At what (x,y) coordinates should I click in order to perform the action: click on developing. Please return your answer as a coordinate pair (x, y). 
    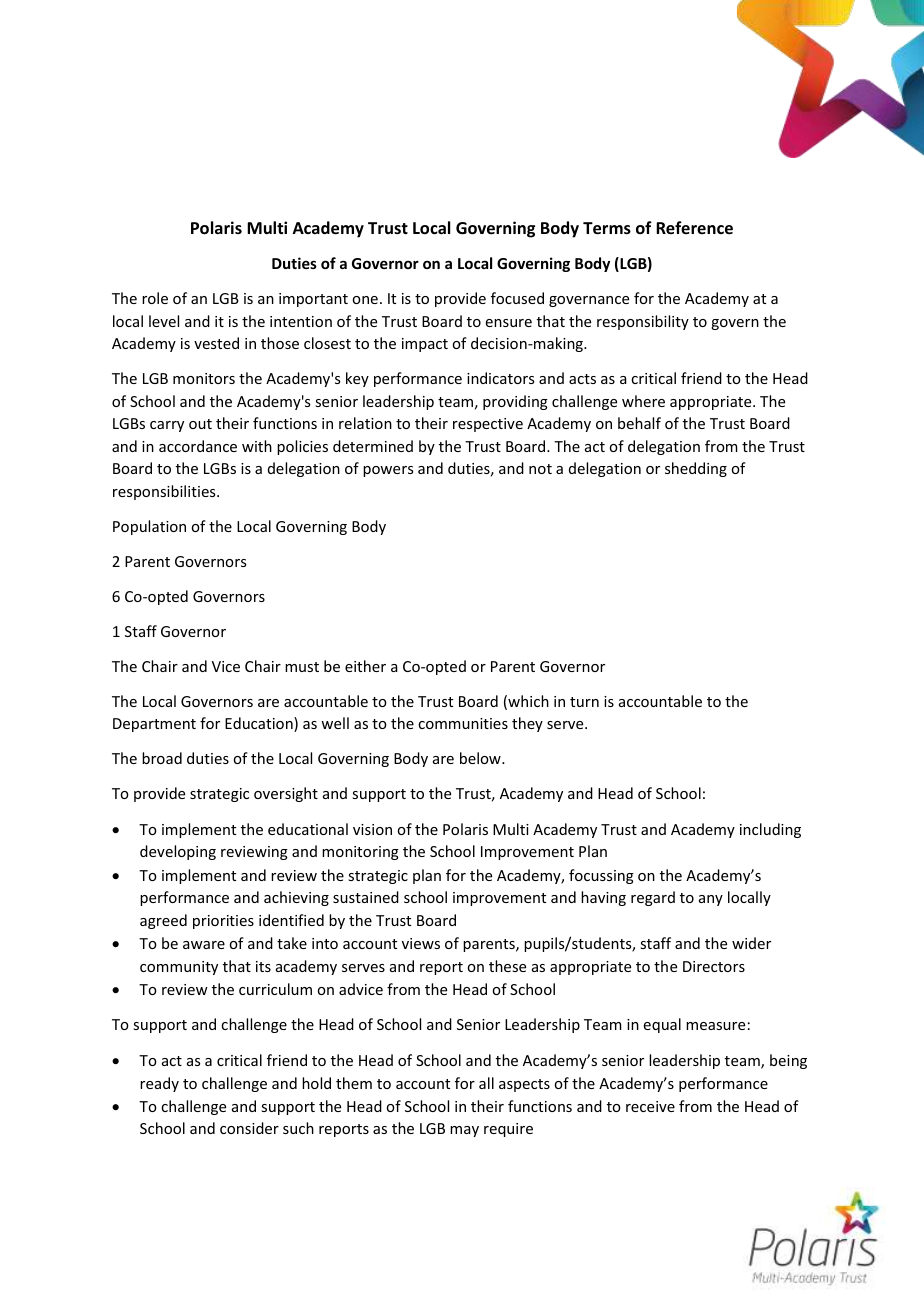
    Looking at the image, I should click on (178, 852).
